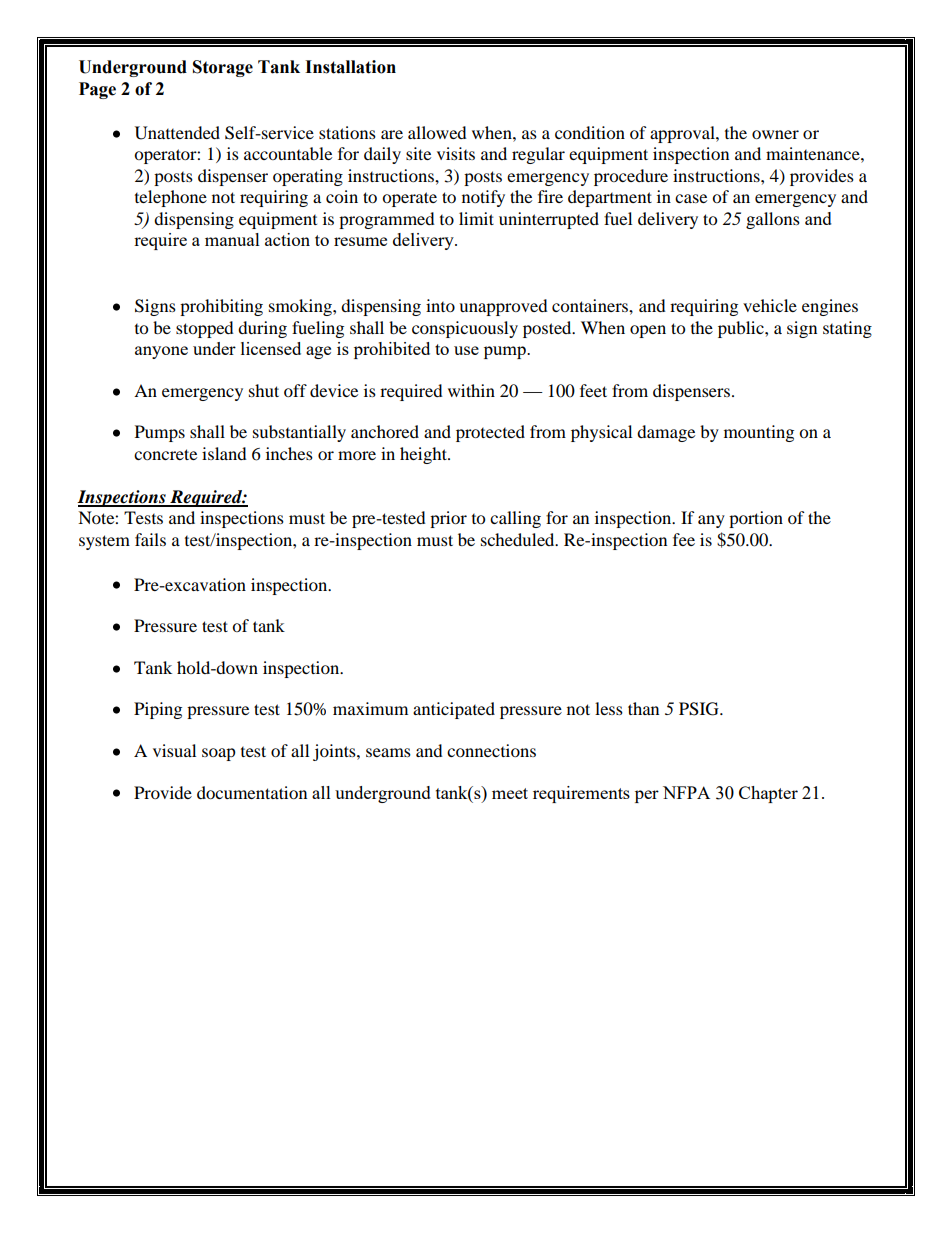 Image resolution: width=952 pixels, height=1233 pixels. What do you see at coordinates (437, 132) in the screenshot?
I see `allowed` at bounding box center [437, 132].
